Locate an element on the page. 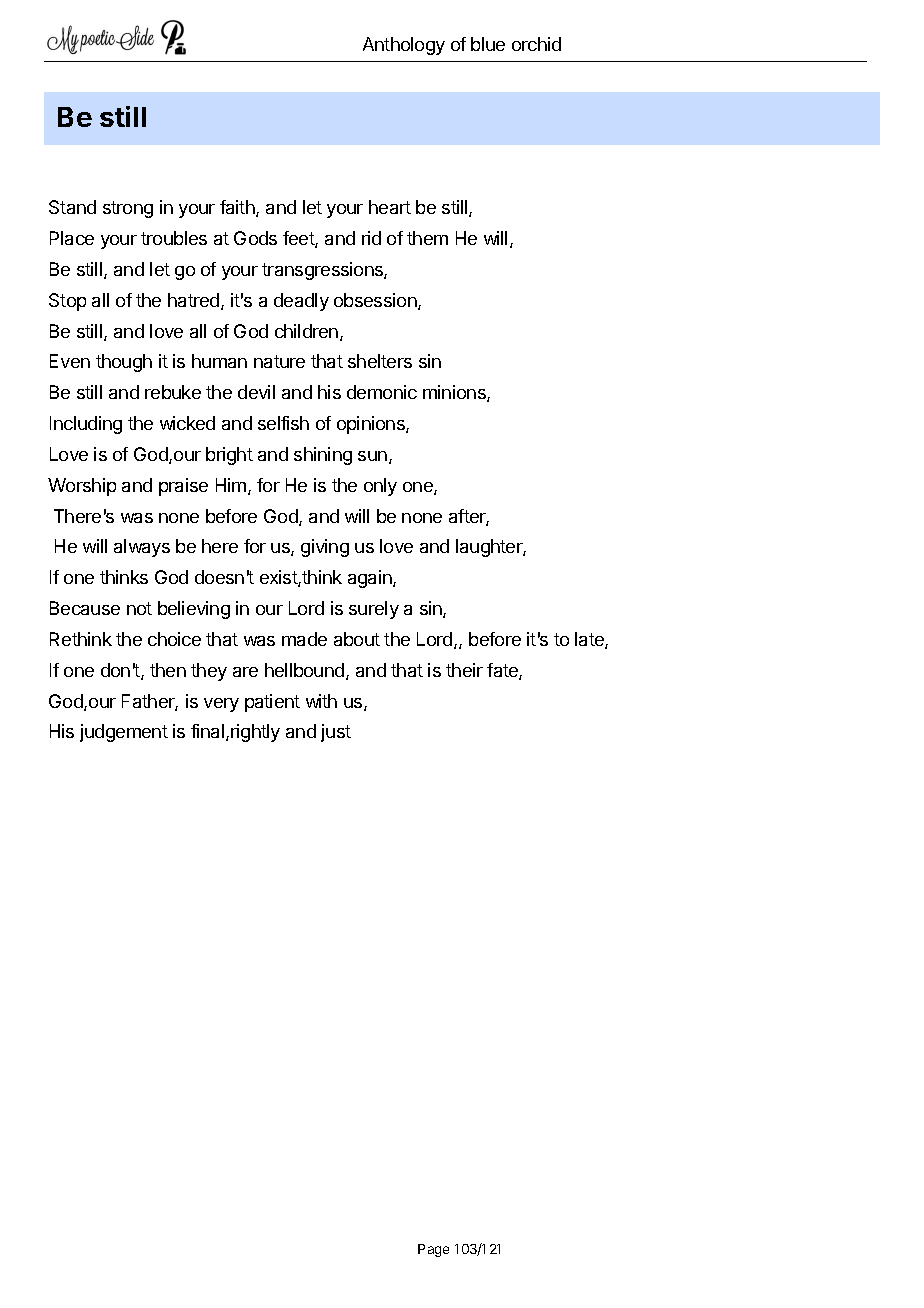  strong is located at coordinates (128, 209).
